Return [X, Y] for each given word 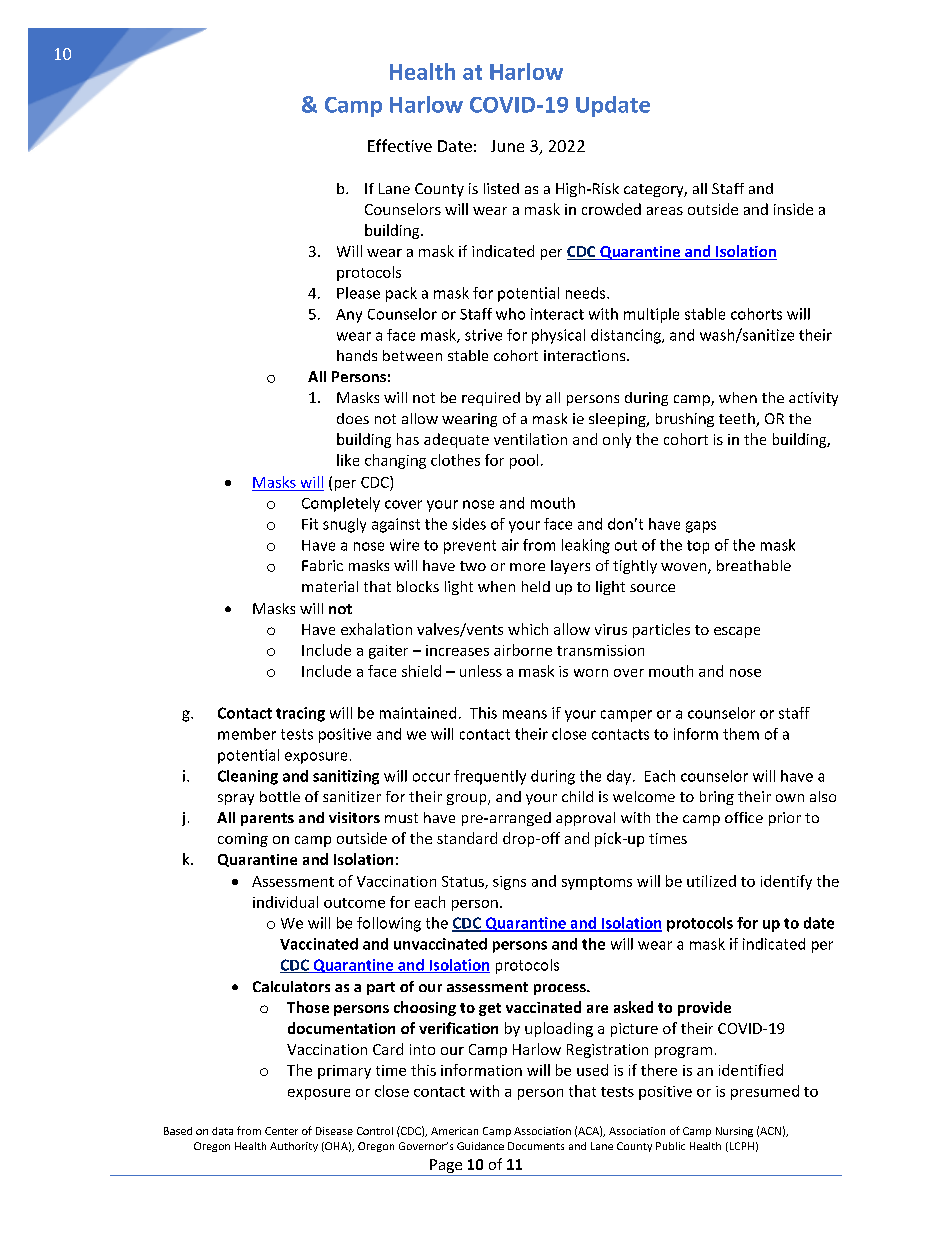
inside [793, 209]
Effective [400, 145]
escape [737, 632]
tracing [300, 714]
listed [501, 188]
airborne [523, 650]
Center [281, 1131]
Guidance [480, 1146]
